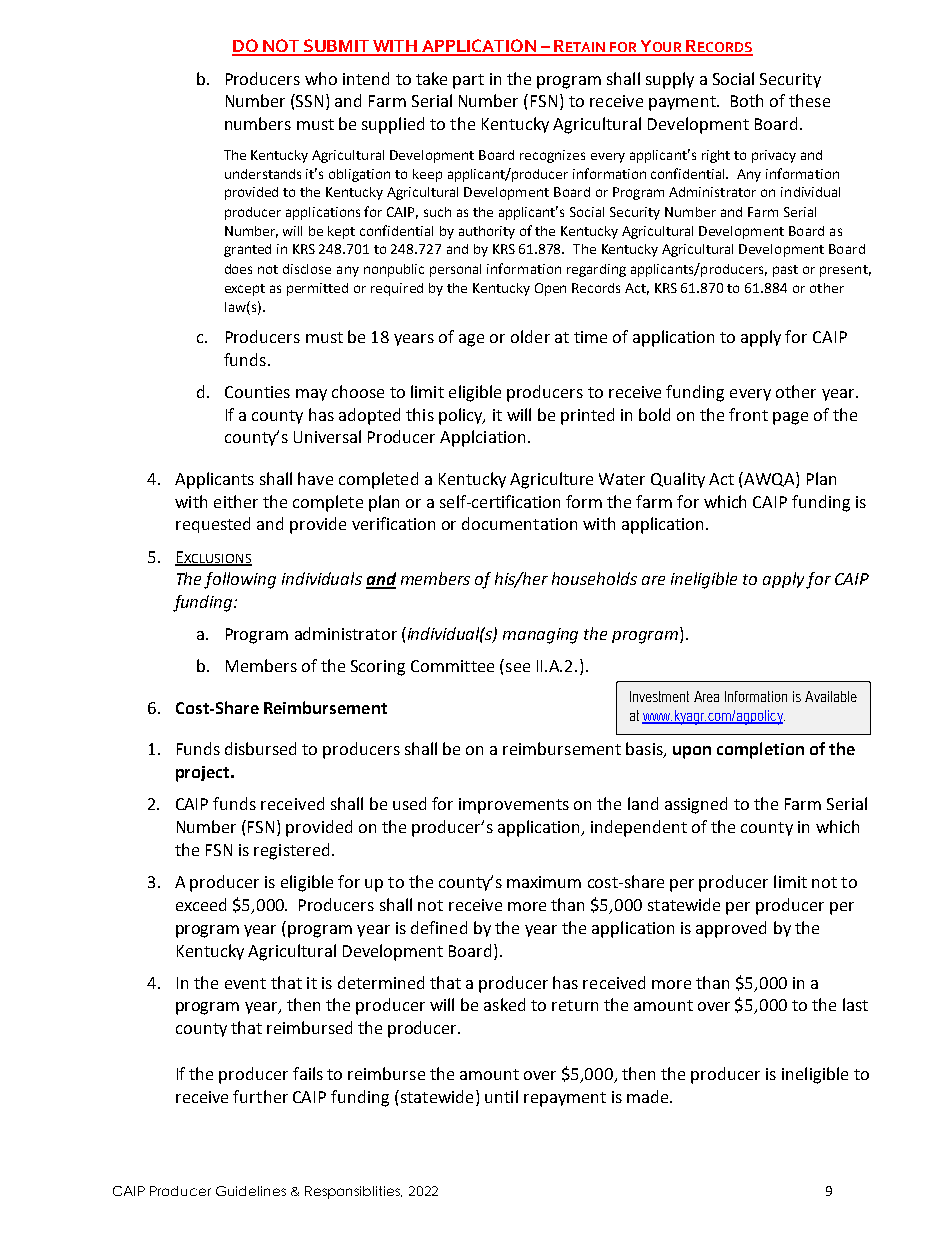  Describe the element at coordinates (501, 1096) in the document. I see `until` at that location.
